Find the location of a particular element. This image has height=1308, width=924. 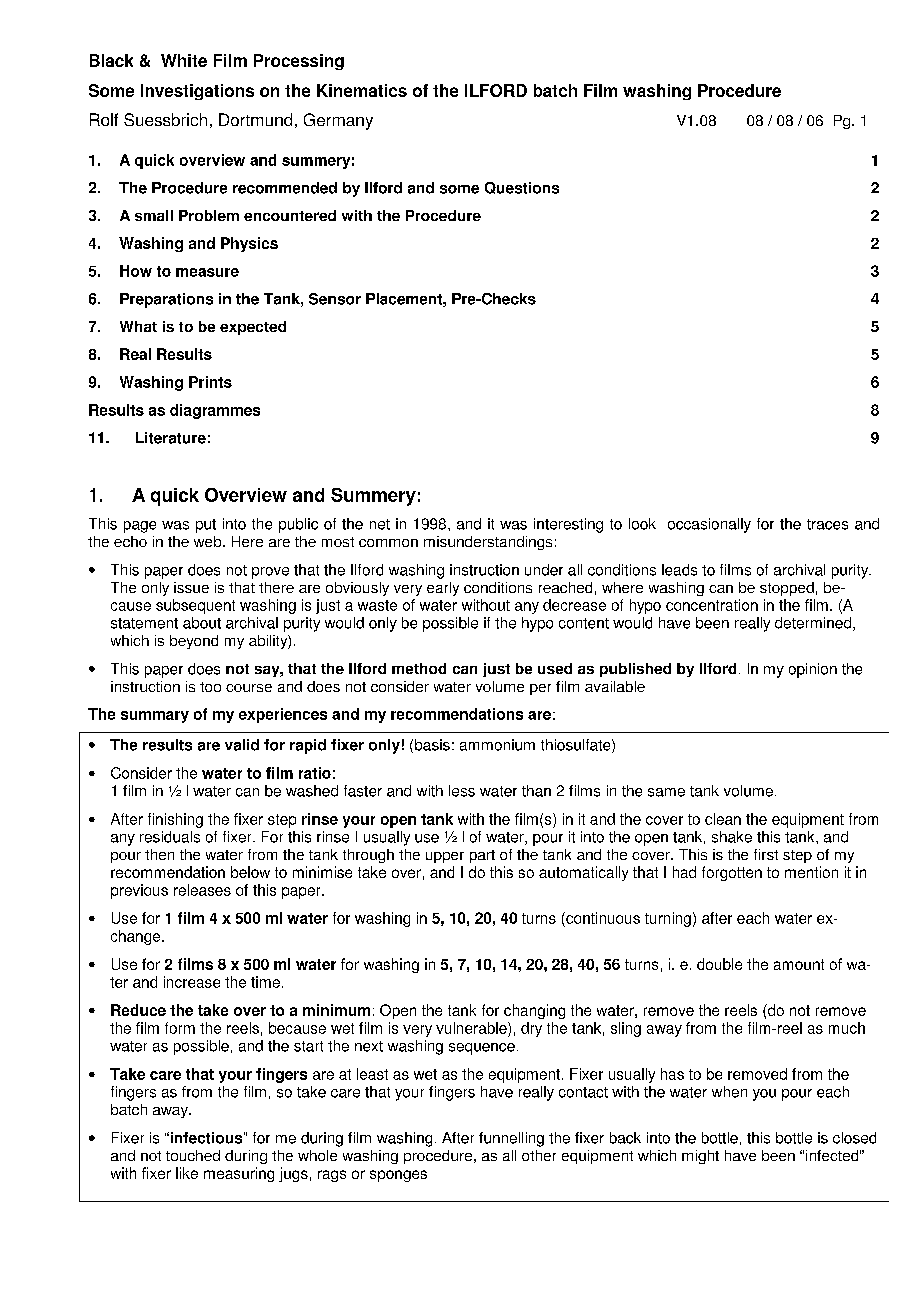

touched is located at coordinates (193, 1155).
